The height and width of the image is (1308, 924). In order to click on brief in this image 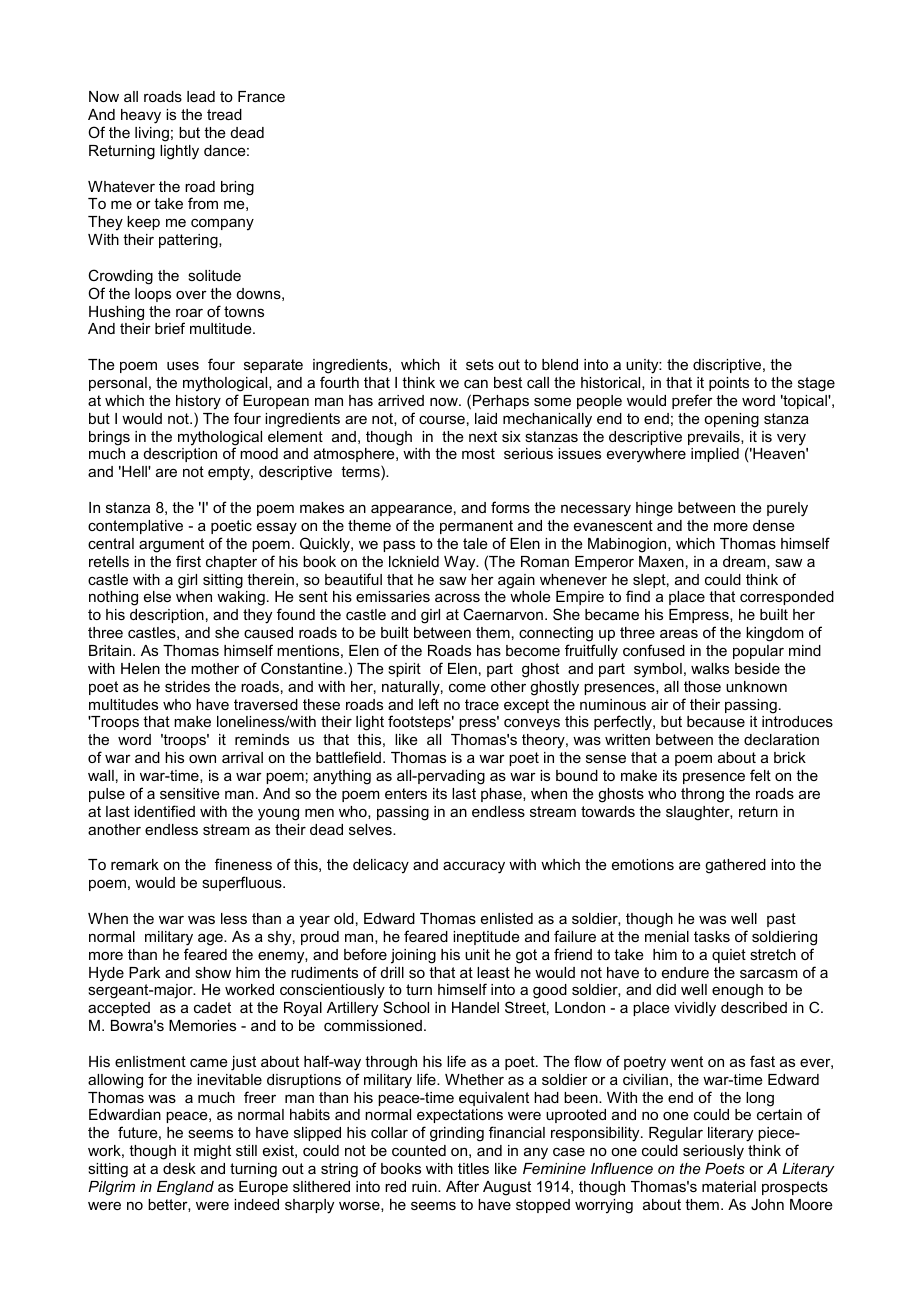, I will do `click(170, 328)`.
